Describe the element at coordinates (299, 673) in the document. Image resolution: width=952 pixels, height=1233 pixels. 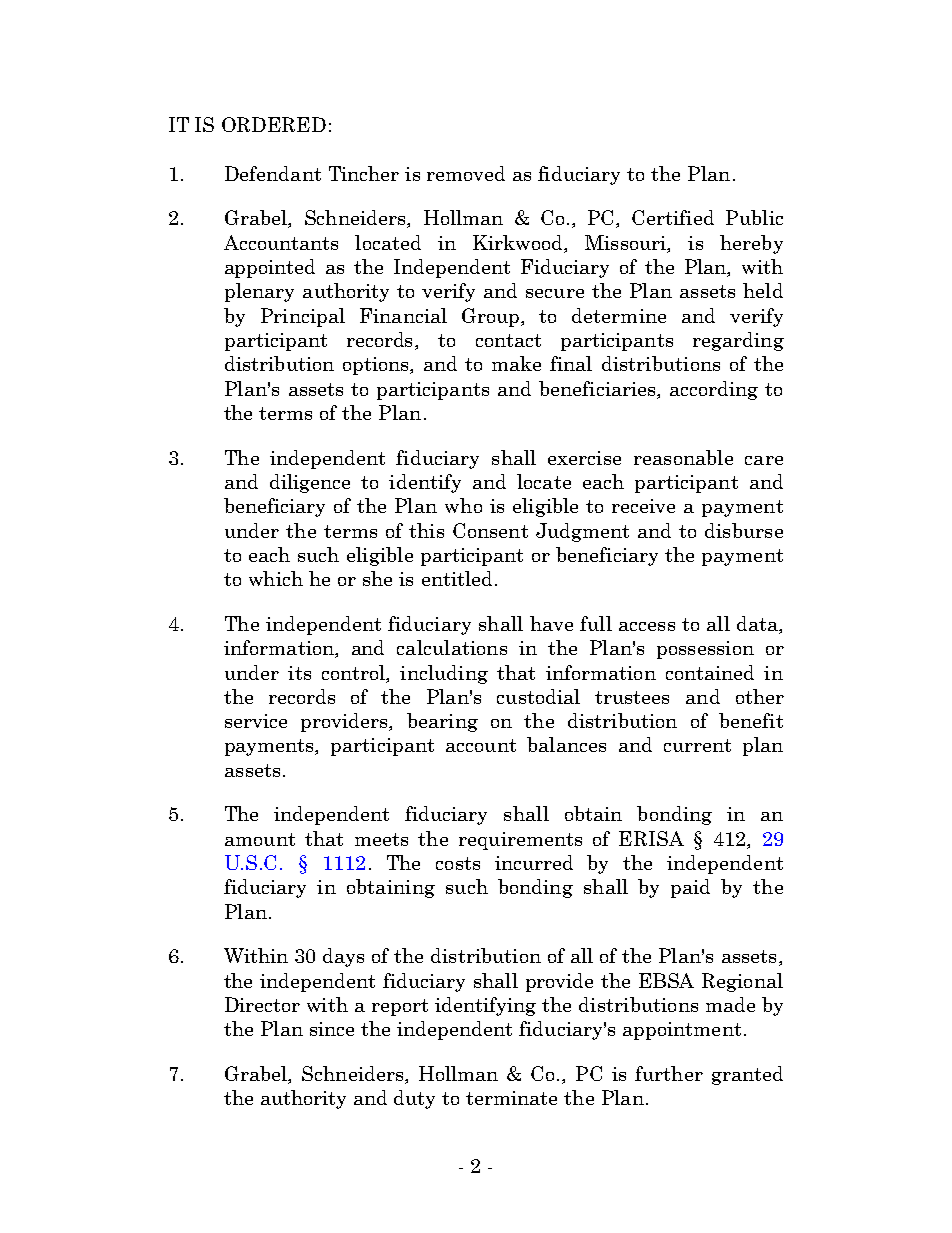
I see `its` at that location.
